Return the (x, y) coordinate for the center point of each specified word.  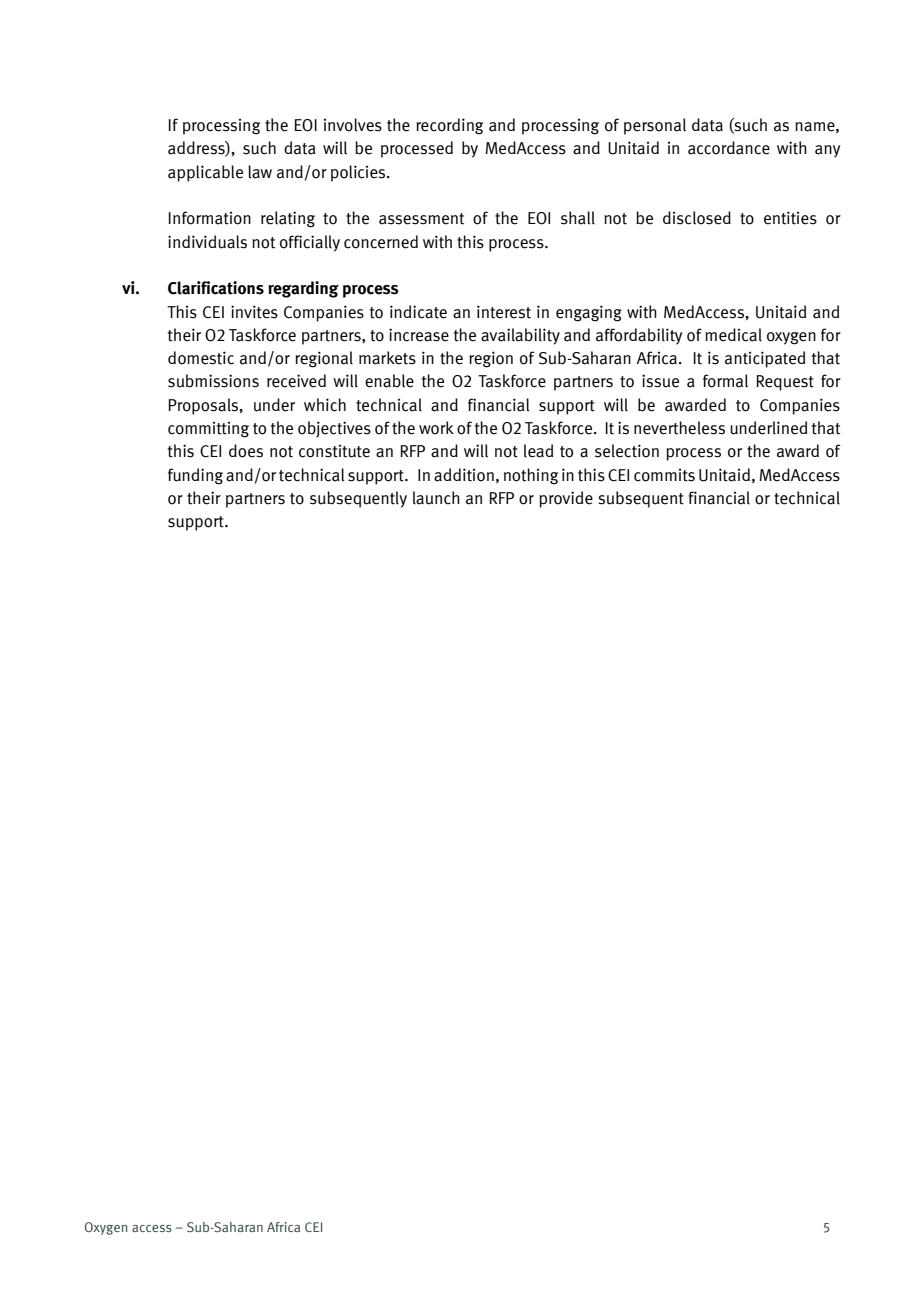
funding (195, 476)
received (296, 381)
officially (310, 243)
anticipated (765, 359)
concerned (381, 242)
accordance (729, 148)
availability (520, 336)
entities (790, 218)
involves (353, 125)
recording (450, 126)
